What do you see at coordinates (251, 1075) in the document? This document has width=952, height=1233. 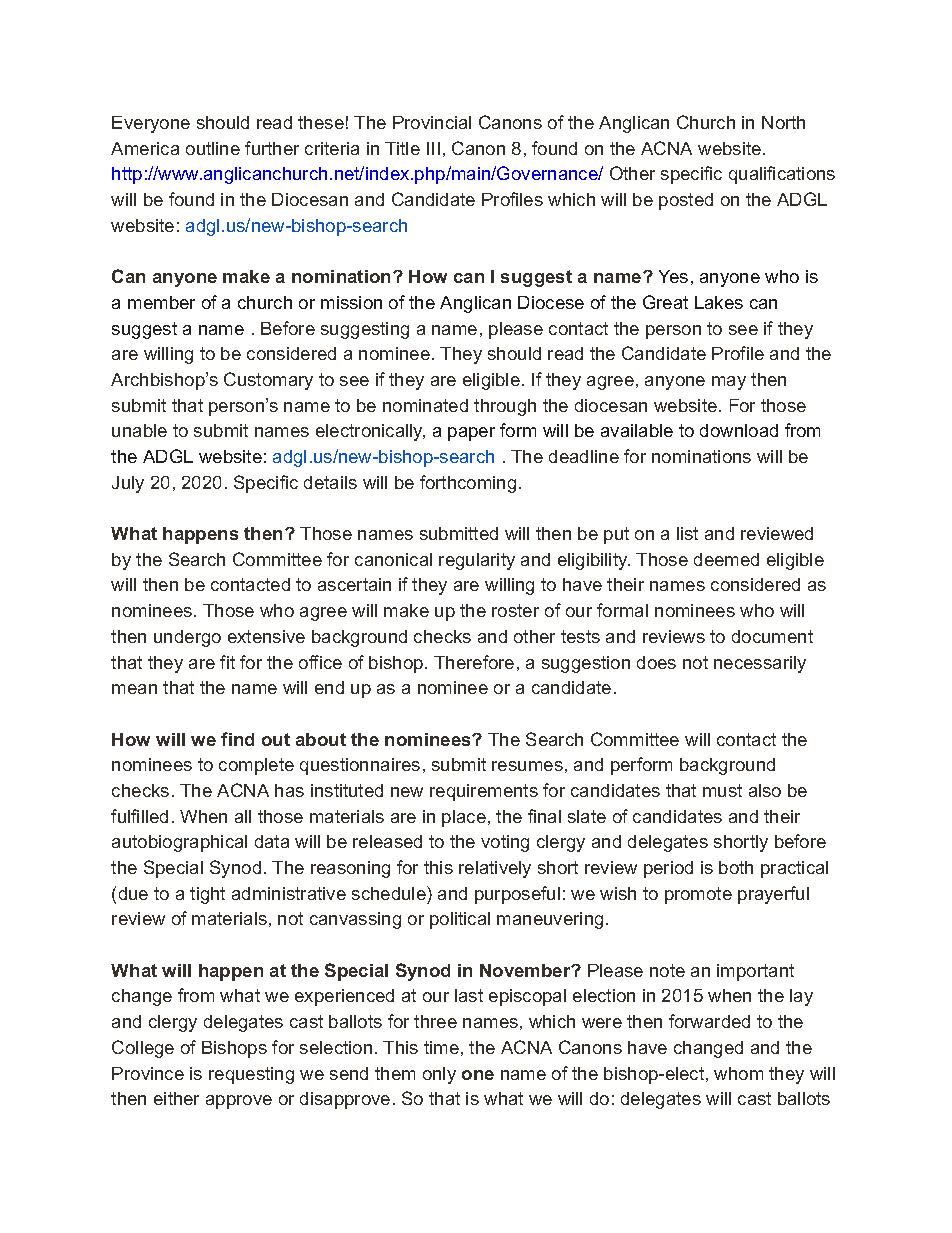 I see `requesting` at bounding box center [251, 1075].
